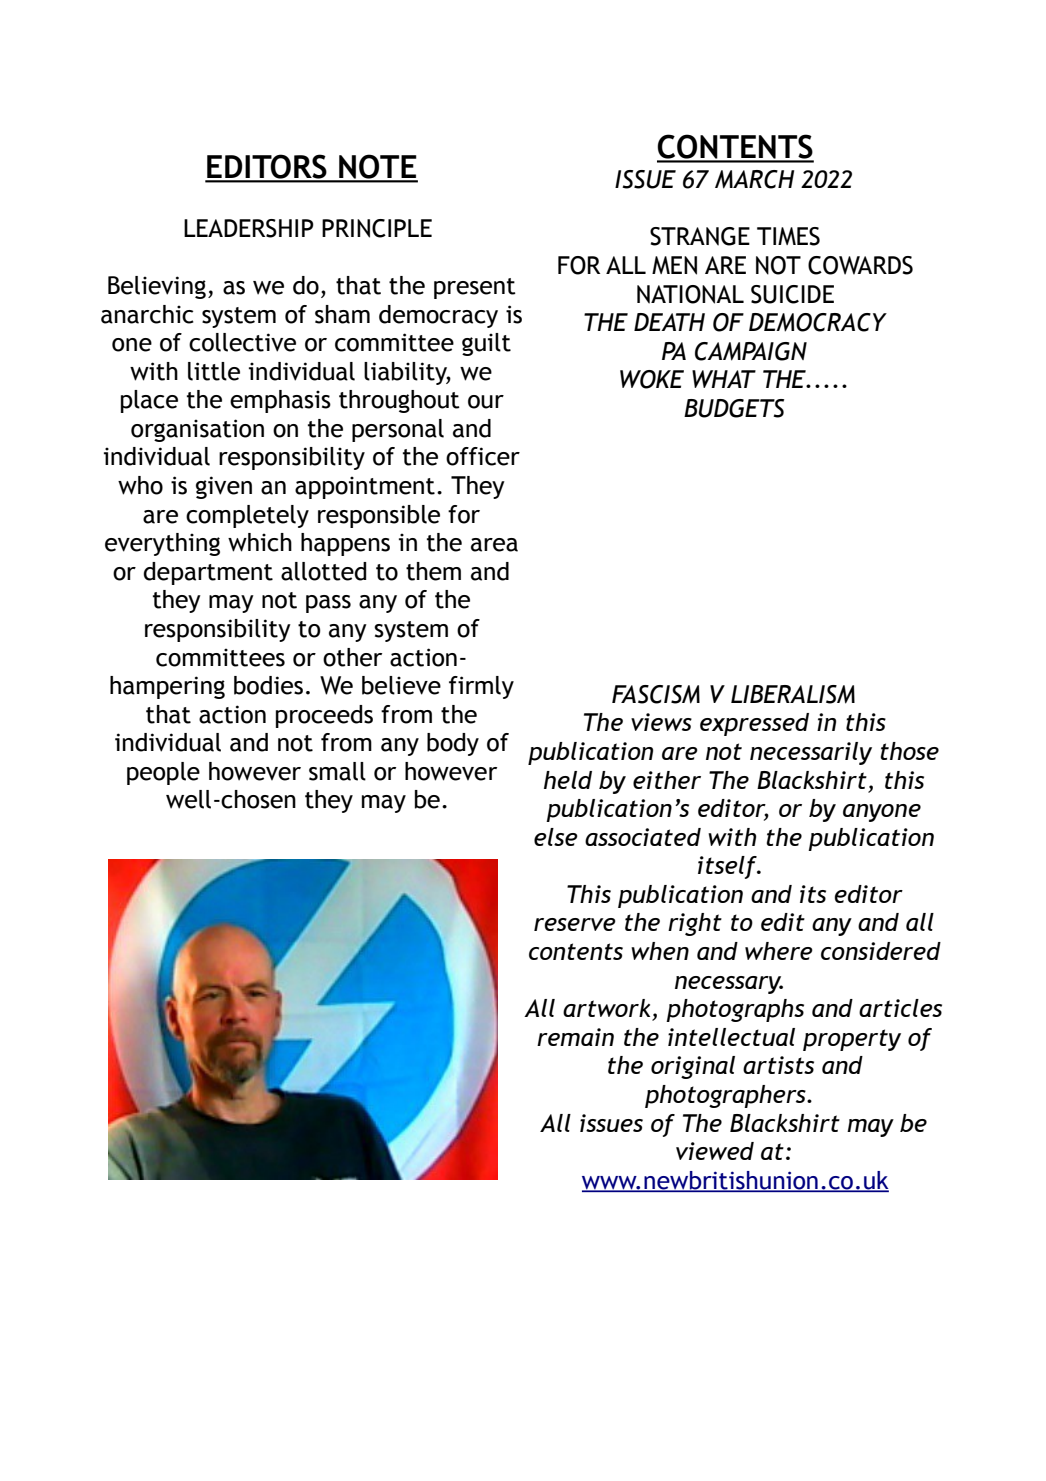 This document has height=1481, width=1046. Describe the element at coordinates (693, 1067) in the document. I see `original` at that location.
